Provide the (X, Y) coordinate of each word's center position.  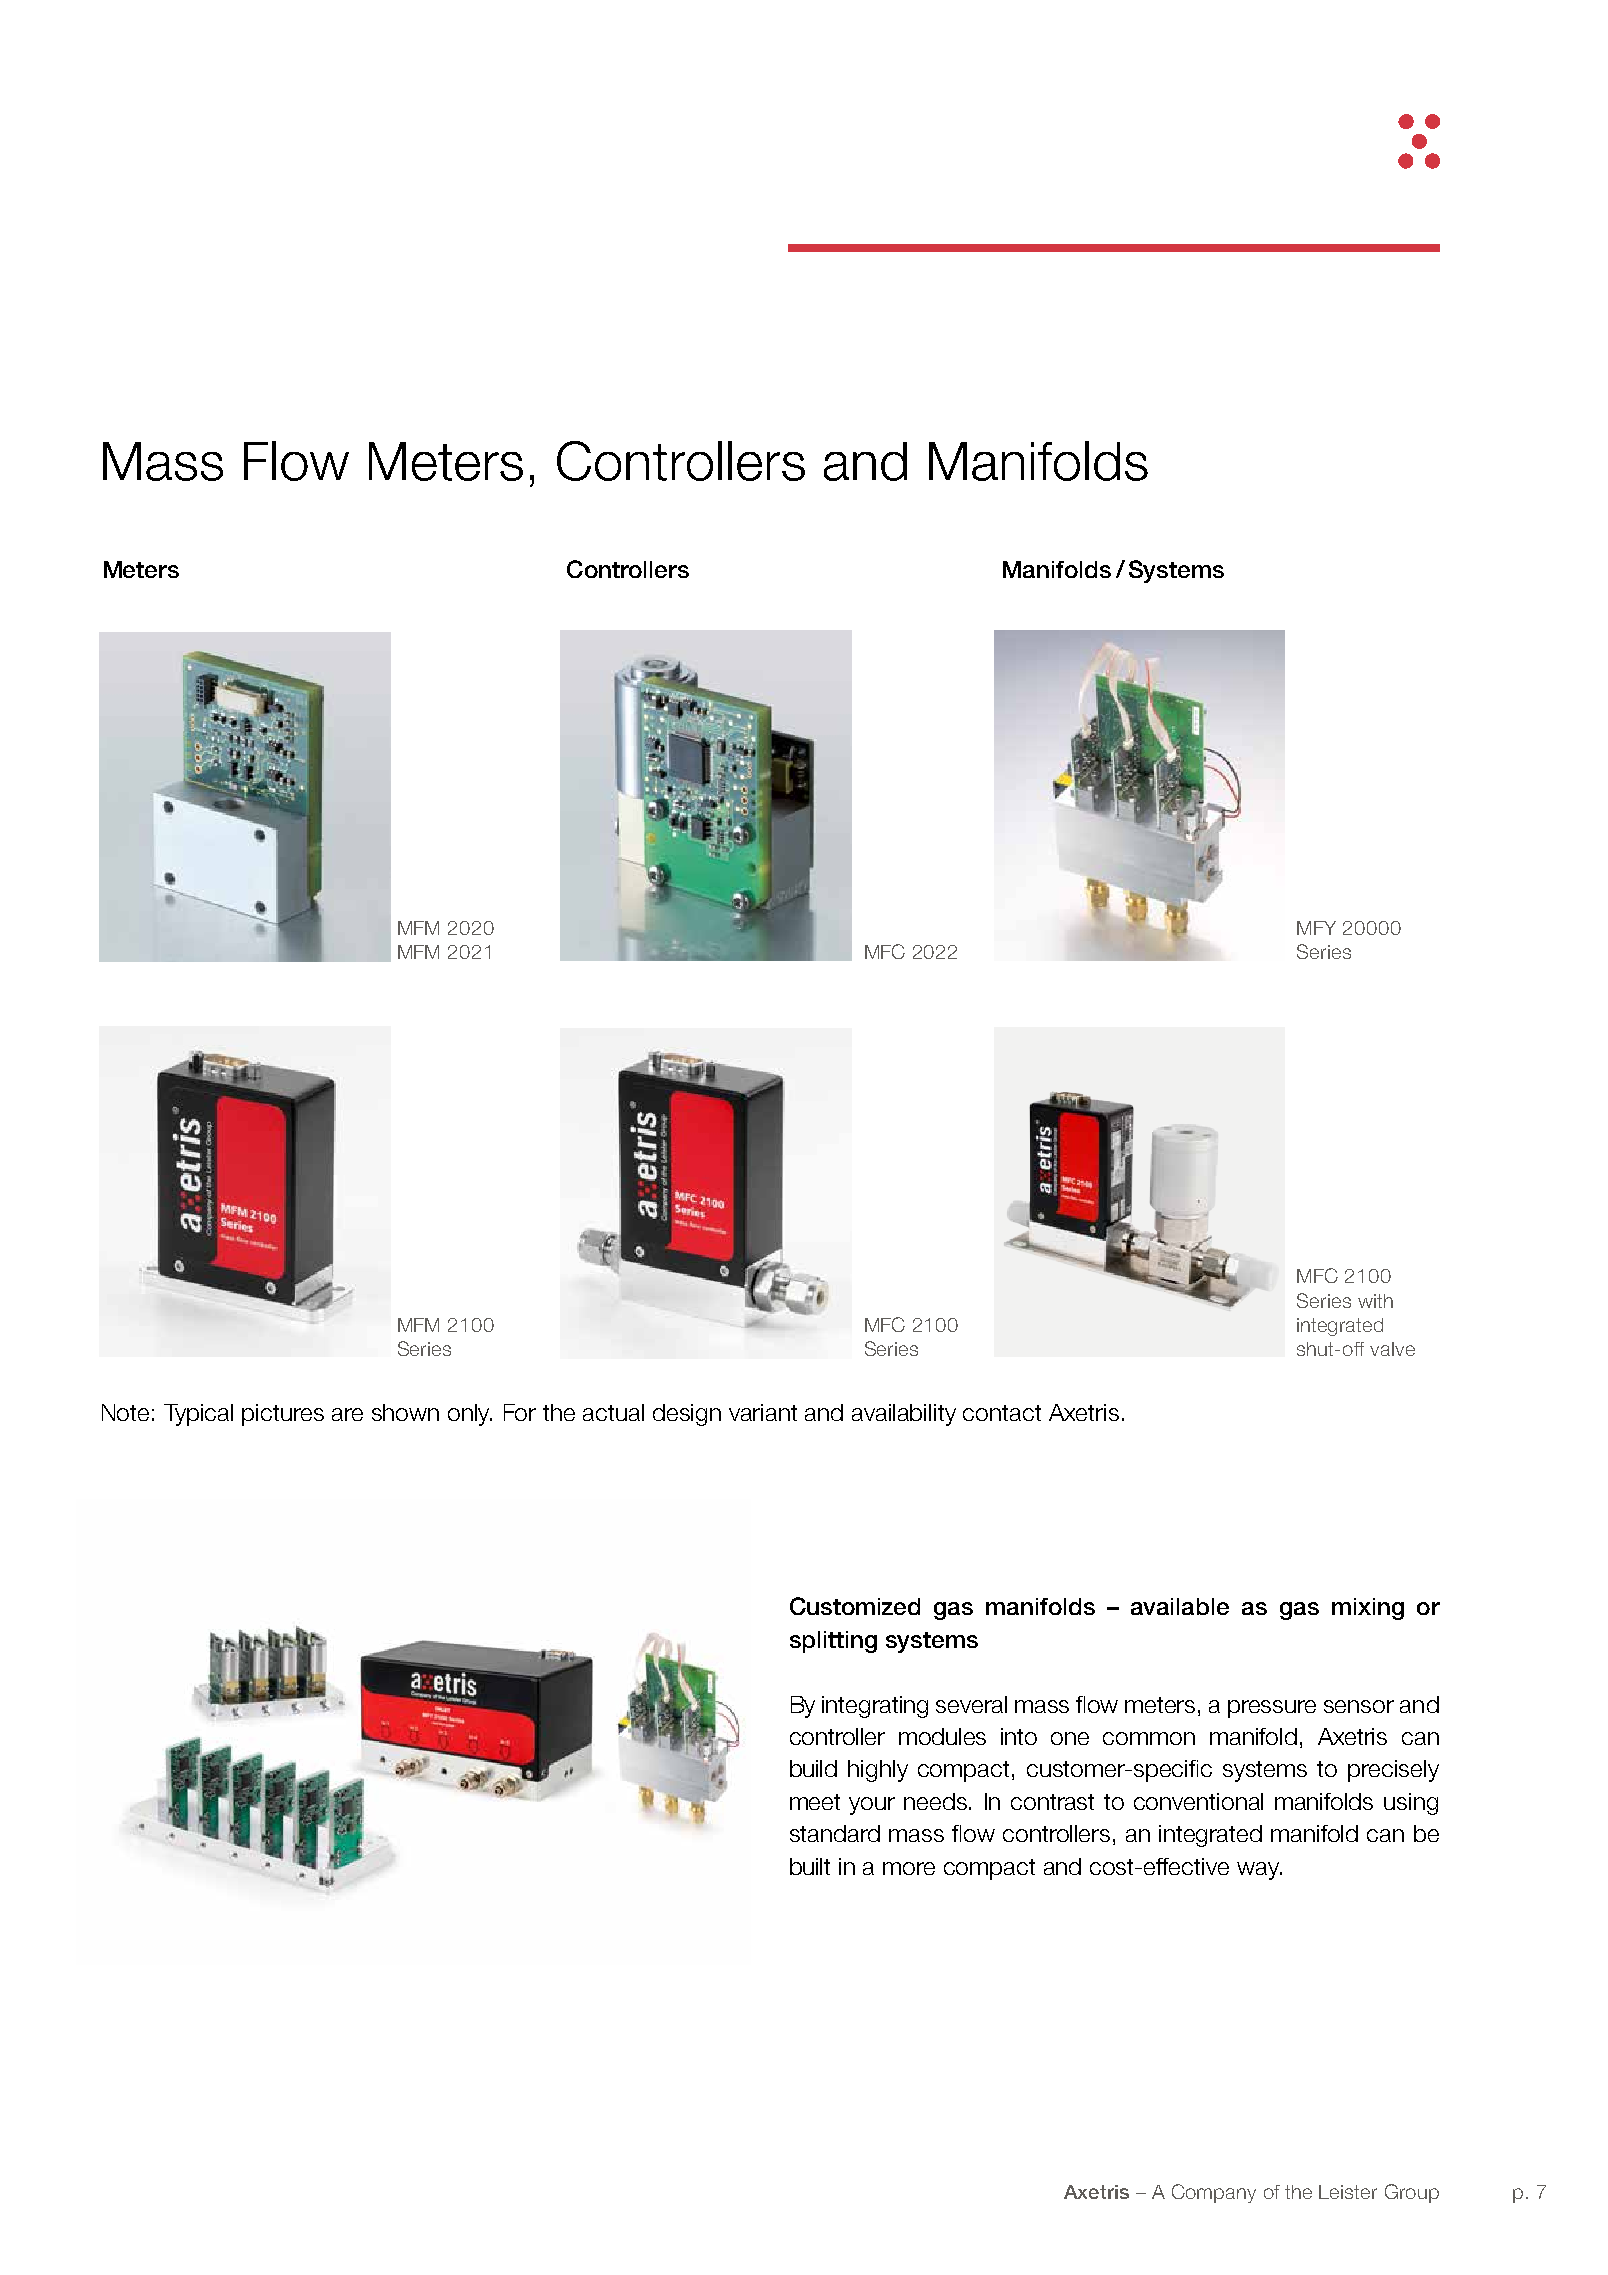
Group (1412, 2193)
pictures (283, 1415)
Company (1214, 2193)
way (1259, 1871)
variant (763, 1412)
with (1375, 1301)
